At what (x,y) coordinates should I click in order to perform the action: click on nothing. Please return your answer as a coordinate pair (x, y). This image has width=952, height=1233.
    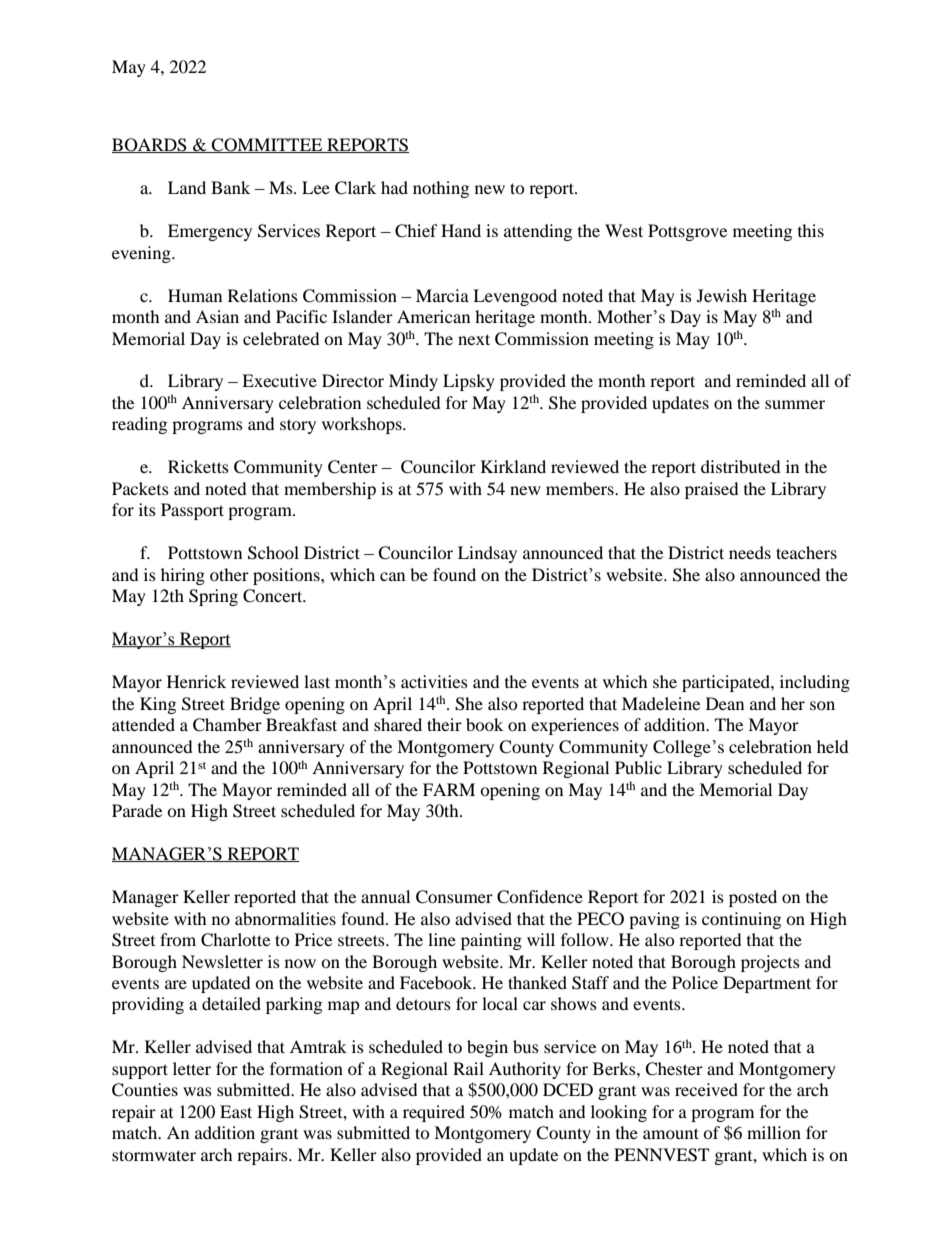
    Looking at the image, I should click on (441, 189).
